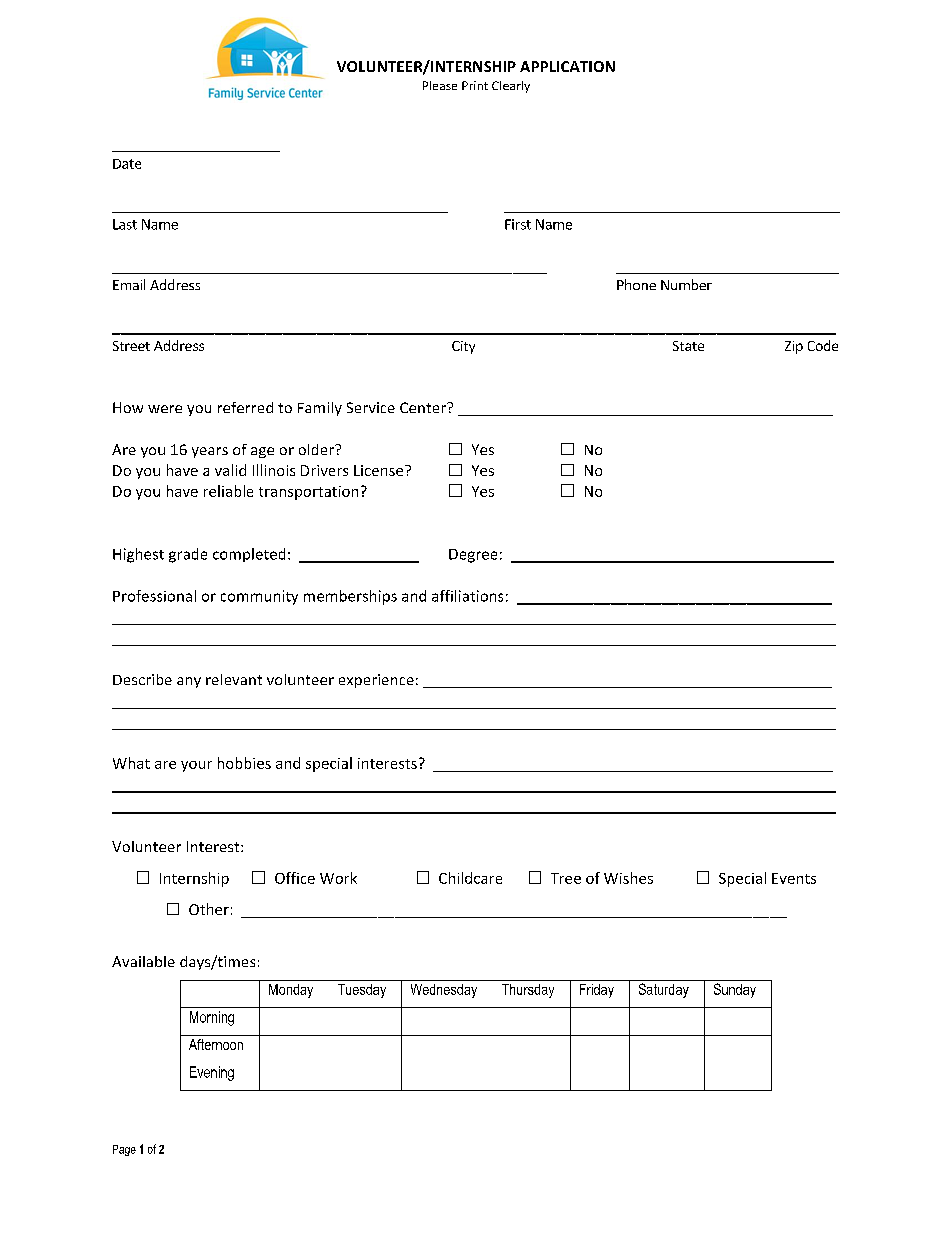 The width and height of the page is (952, 1233). What do you see at coordinates (129, 284) in the page?
I see `Email` at bounding box center [129, 284].
